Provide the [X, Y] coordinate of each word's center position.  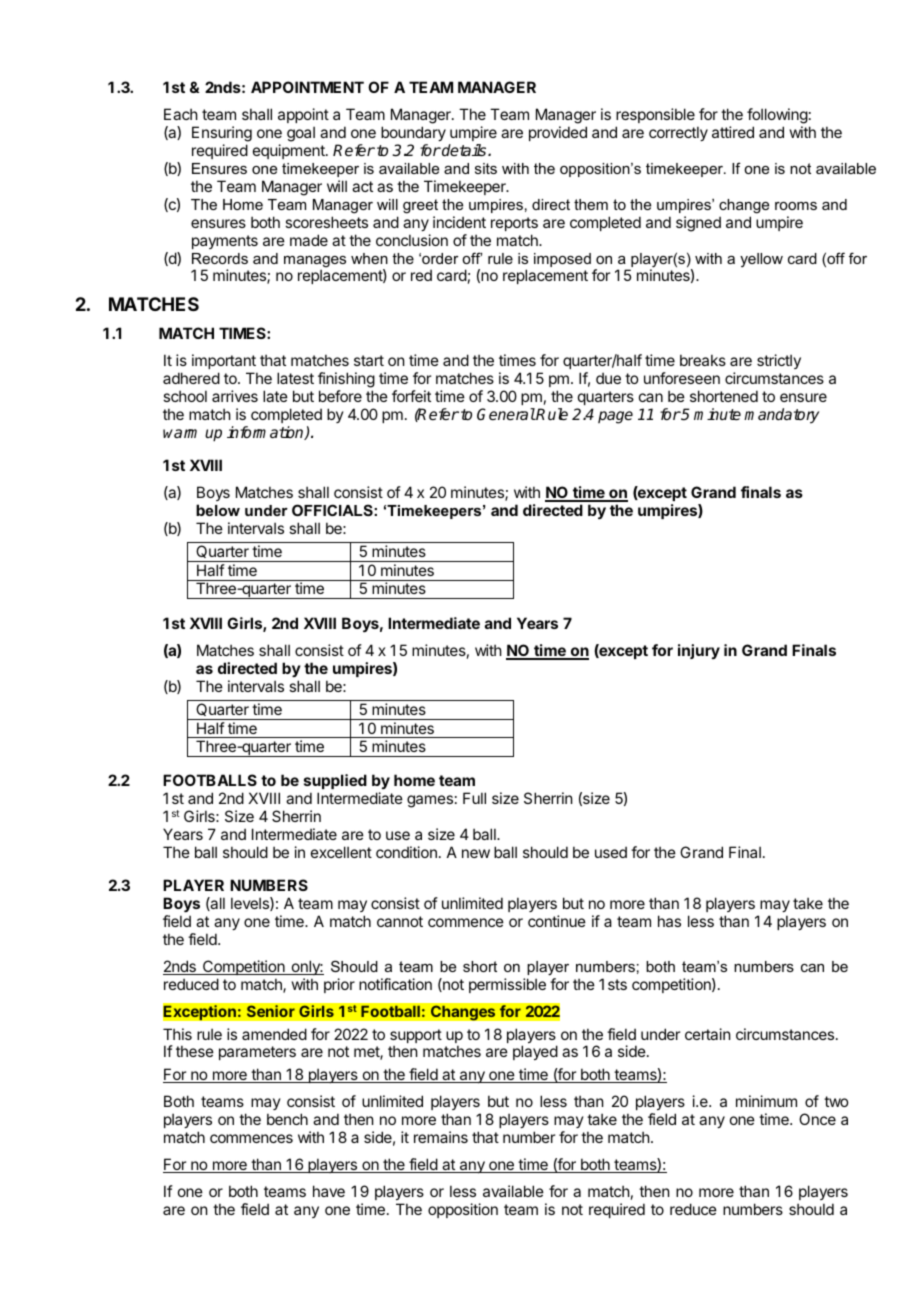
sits [486, 168]
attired [733, 132]
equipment [290, 151]
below [218, 510]
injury [699, 651]
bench [287, 1119]
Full [474, 798]
